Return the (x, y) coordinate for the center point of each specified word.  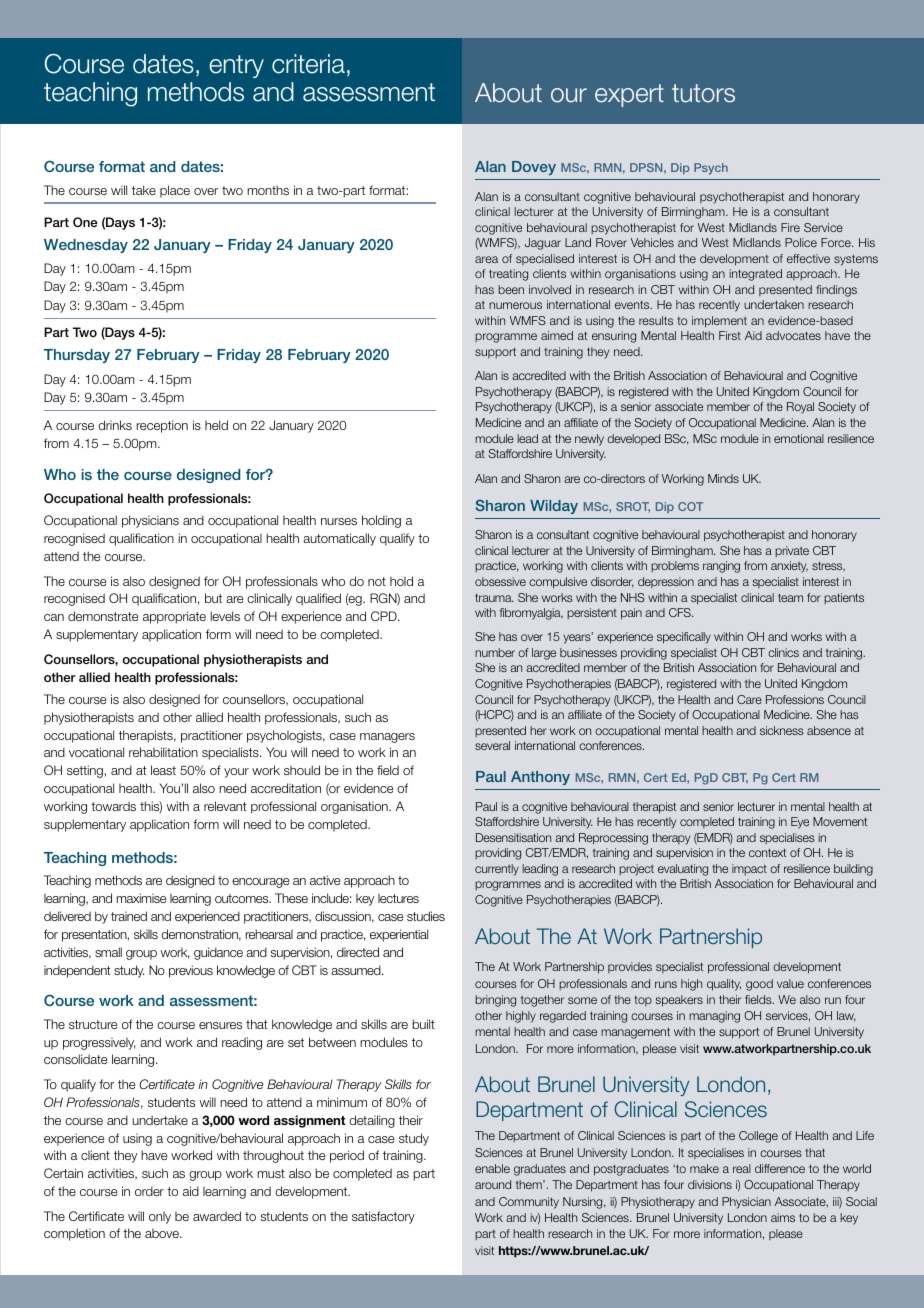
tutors (703, 93)
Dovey (534, 168)
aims (783, 1217)
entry (236, 66)
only (160, 1218)
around (493, 1184)
